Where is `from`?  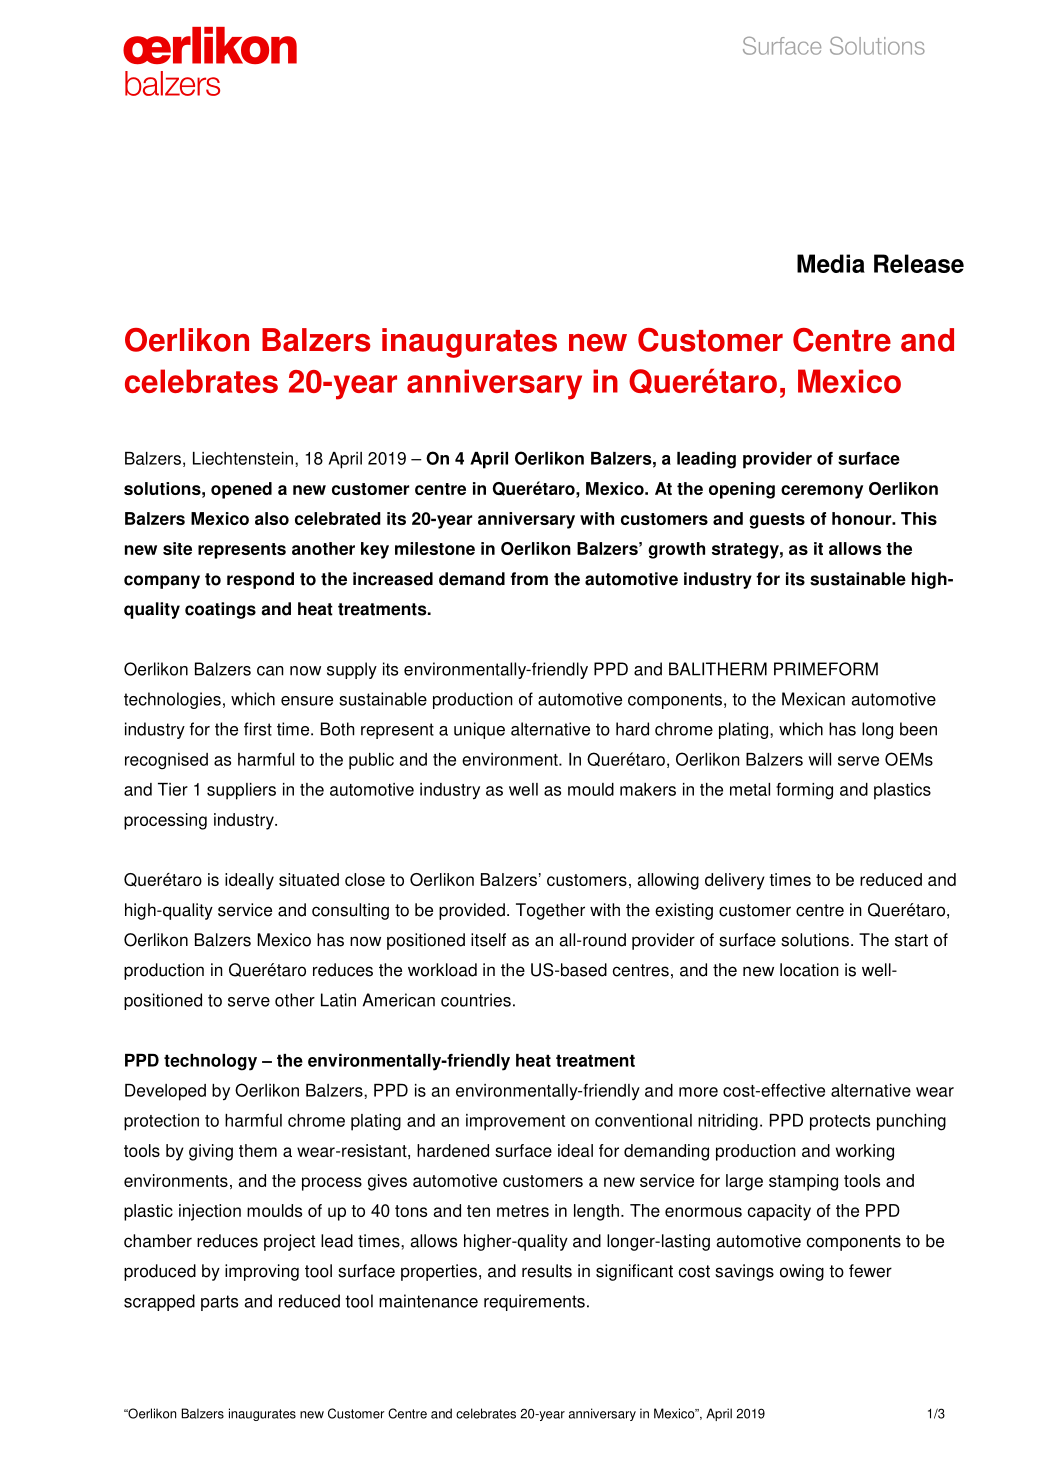
from is located at coordinates (529, 579).
